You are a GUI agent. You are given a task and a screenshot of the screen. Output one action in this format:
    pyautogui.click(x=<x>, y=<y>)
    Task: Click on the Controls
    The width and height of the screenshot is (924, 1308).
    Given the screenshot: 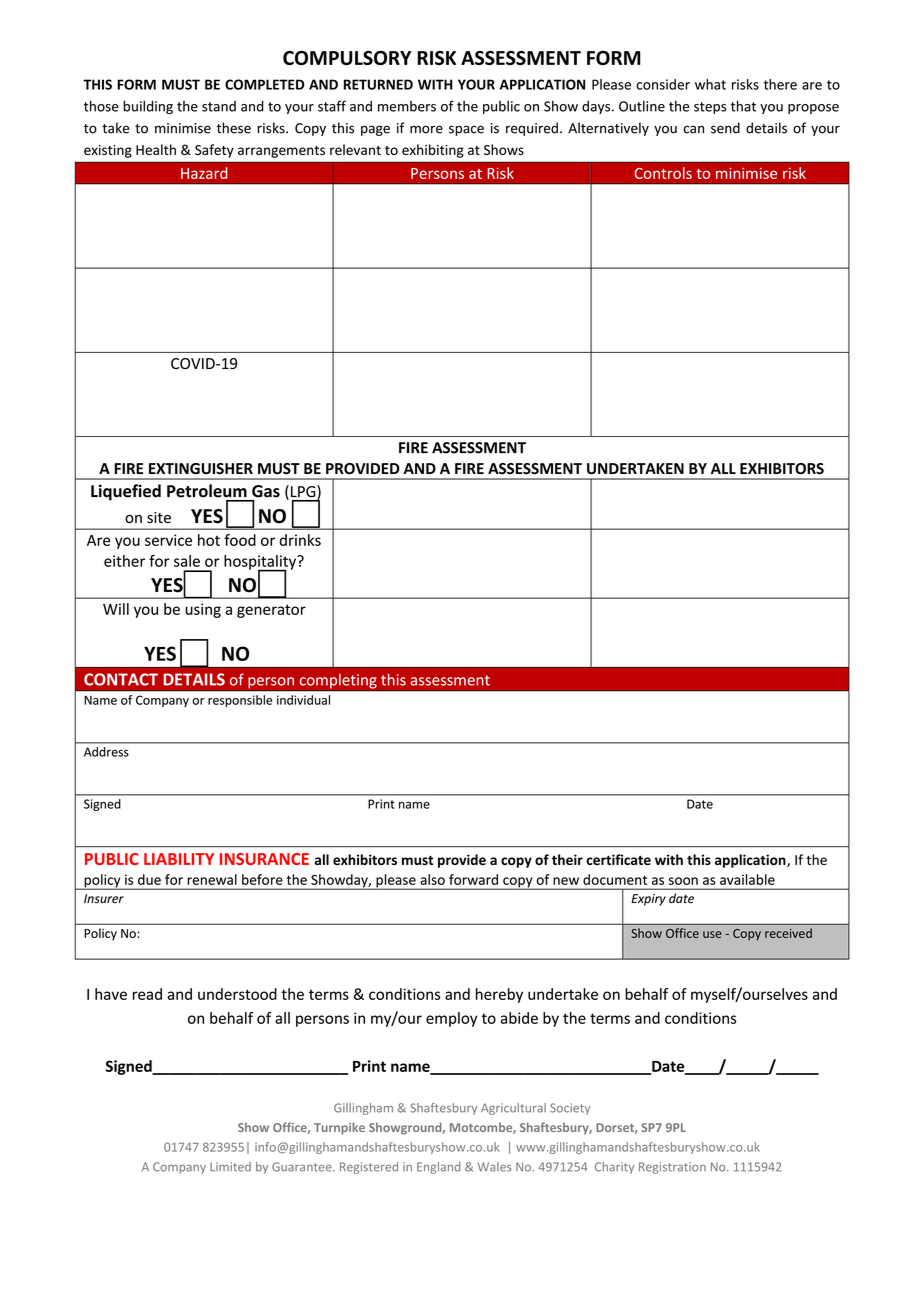 What is the action you would take?
    pyautogui.click(x=663, y=173)
